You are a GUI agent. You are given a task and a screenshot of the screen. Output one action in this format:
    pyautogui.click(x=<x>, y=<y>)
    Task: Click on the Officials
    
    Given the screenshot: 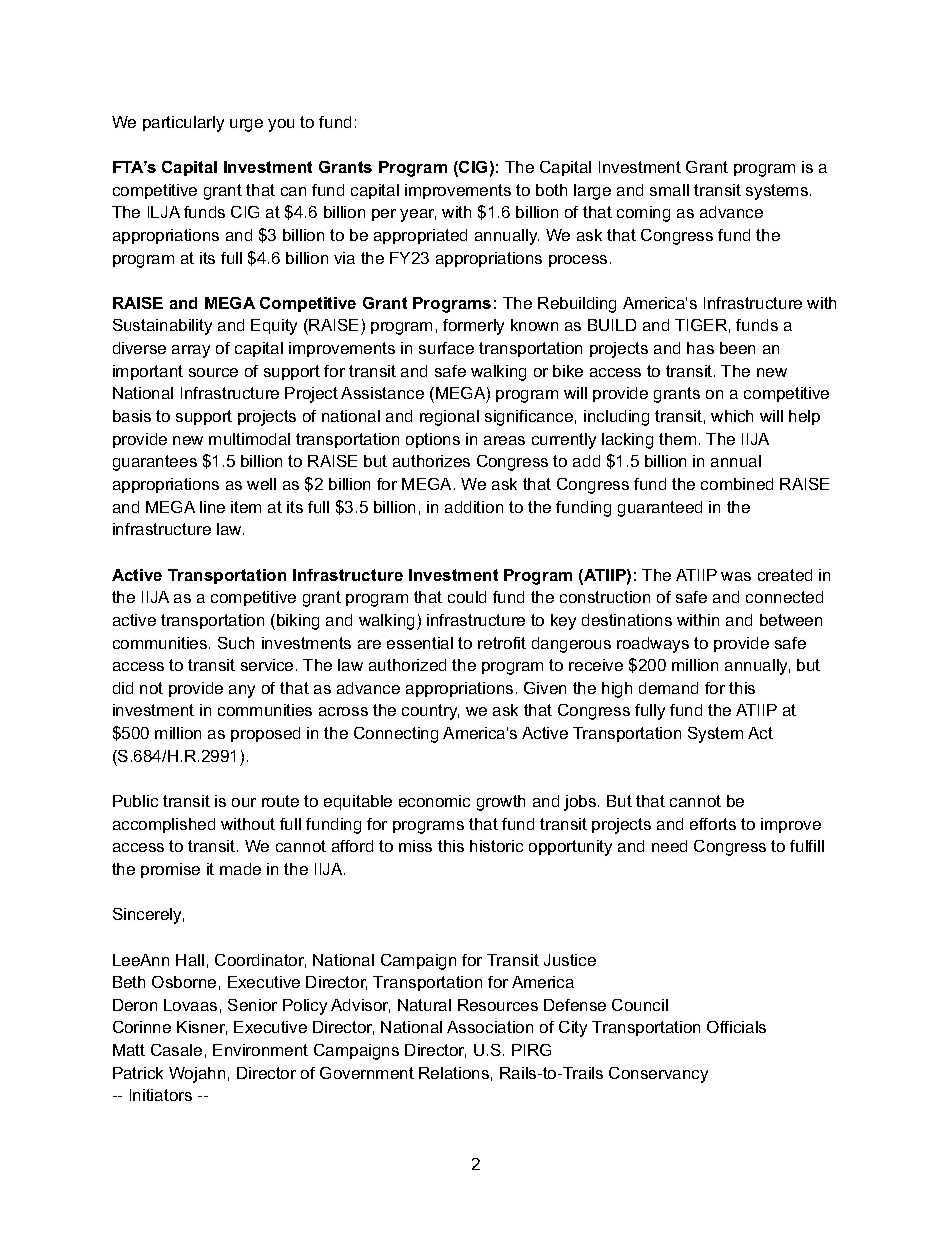 What is the action you would take?
    pyautogui.click(x=736, y=1027)
